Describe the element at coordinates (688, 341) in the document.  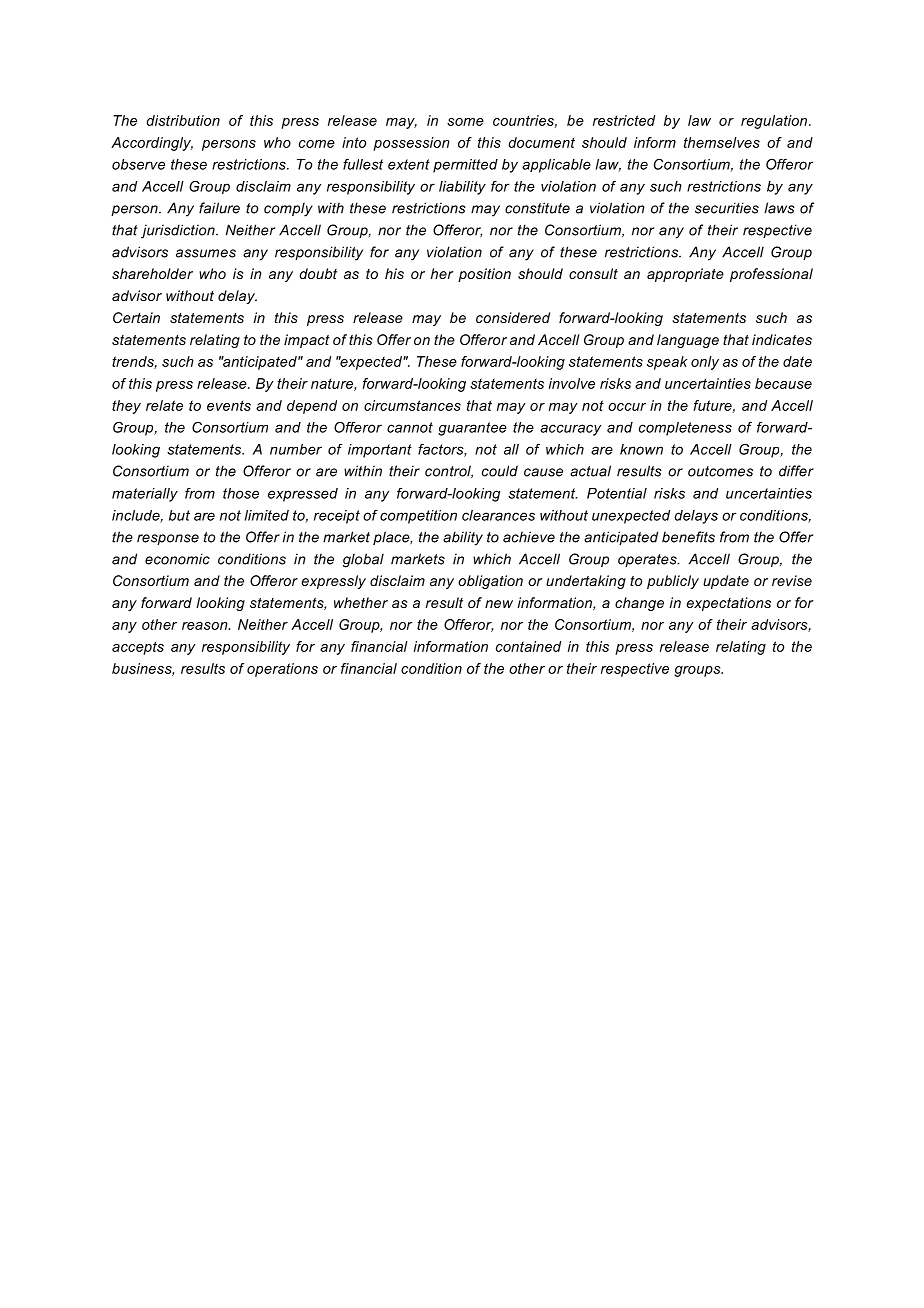
I see `language` at that location.
